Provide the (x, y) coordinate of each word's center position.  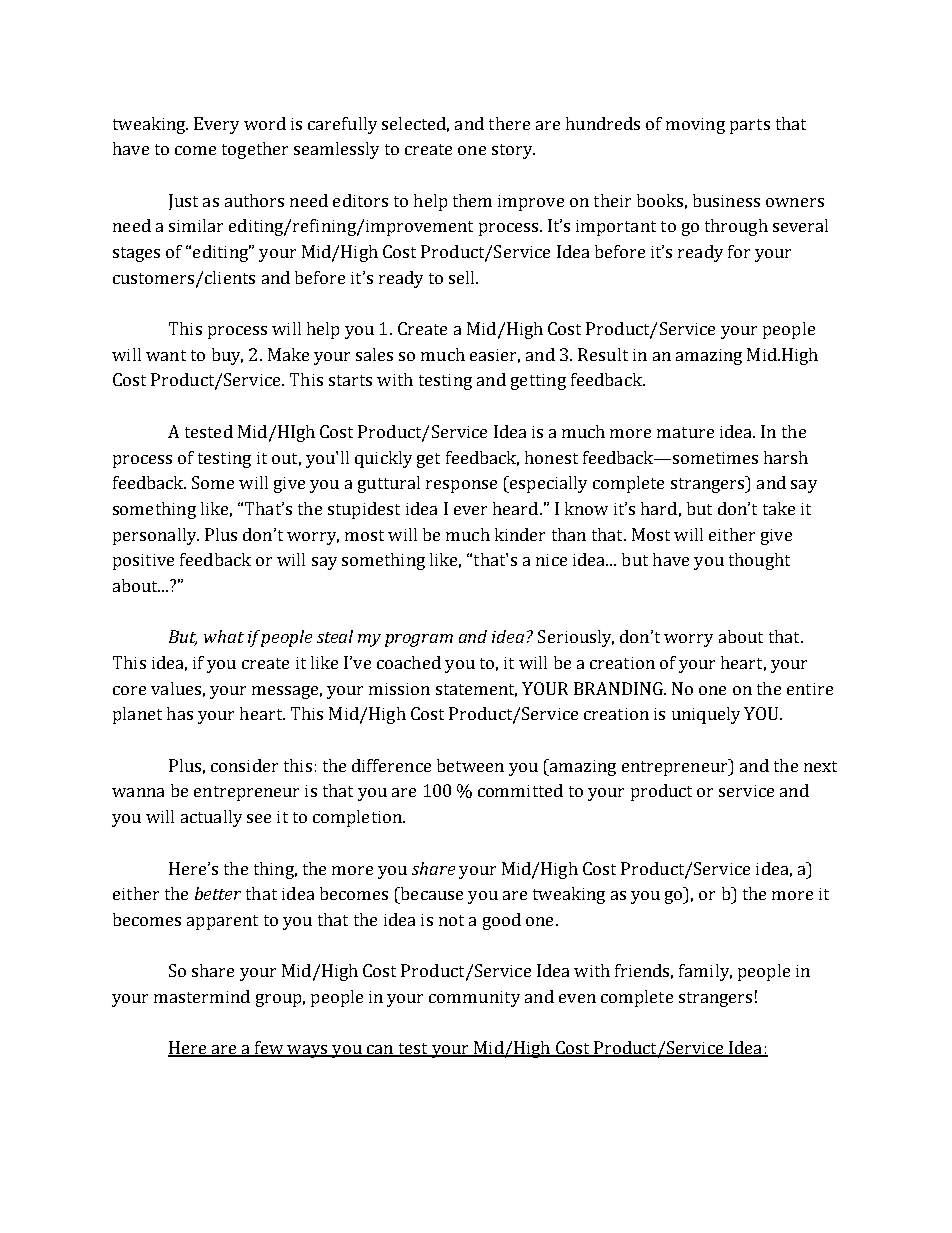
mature (685, 432)
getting (538, 382)
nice (551, 560)
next (820, 766)
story (513, 151)
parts (750, 126)
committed (520, 790)
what (224, 636)
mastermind (202, 996)
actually (211, 818)
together (255, 150)
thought (759, 561)
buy (227, 356)
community (474, 999)
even (577, 998)
